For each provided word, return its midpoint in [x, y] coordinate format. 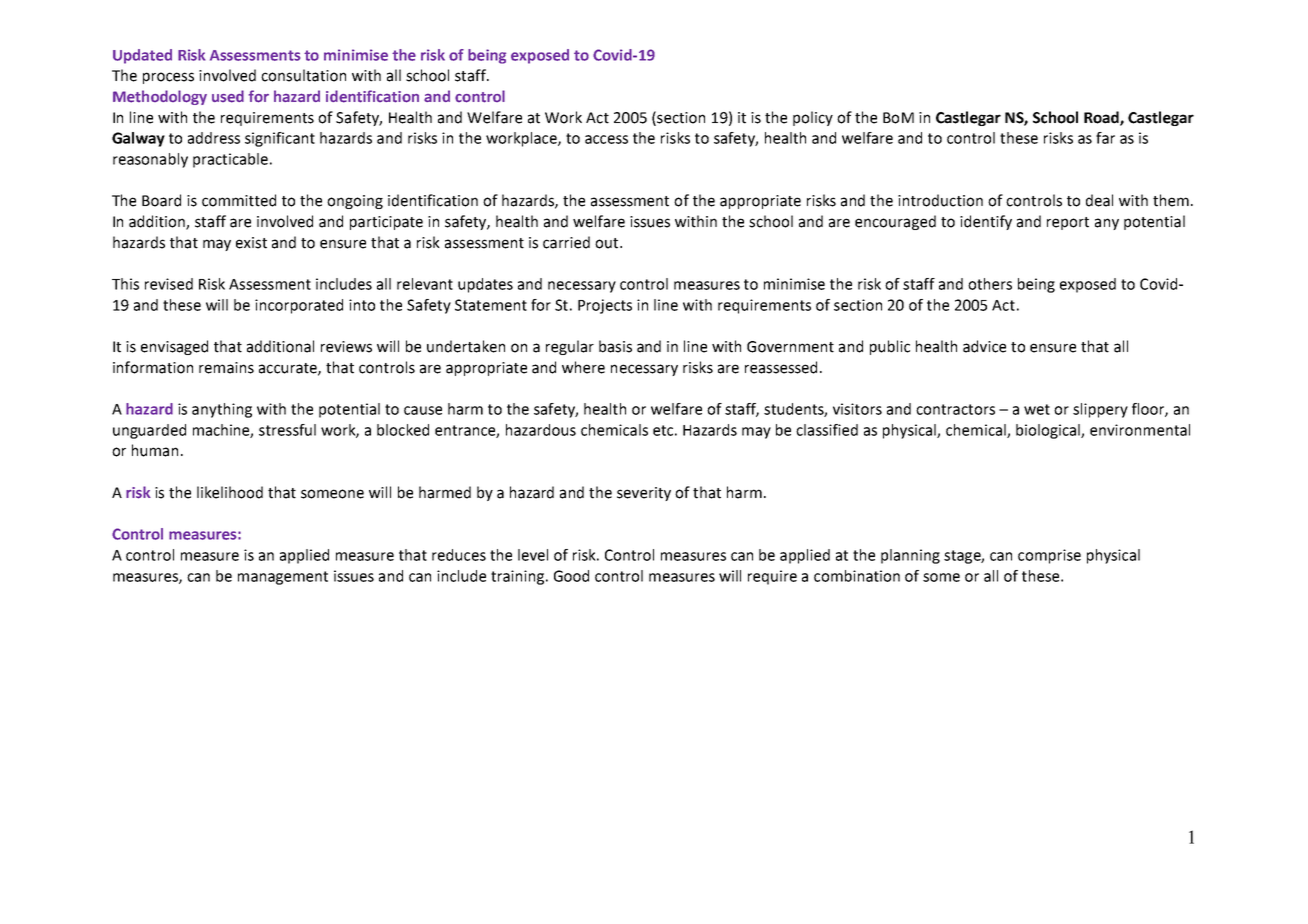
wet [1037, 409]
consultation [303, 75]
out [608, 243]
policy [813, 118]
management [283, 578]
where [583, 367]
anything [222, 410]
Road [1102, 118]
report [1068, 223]
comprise [1049, 556]
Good [571, 576]
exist [251, 243]
